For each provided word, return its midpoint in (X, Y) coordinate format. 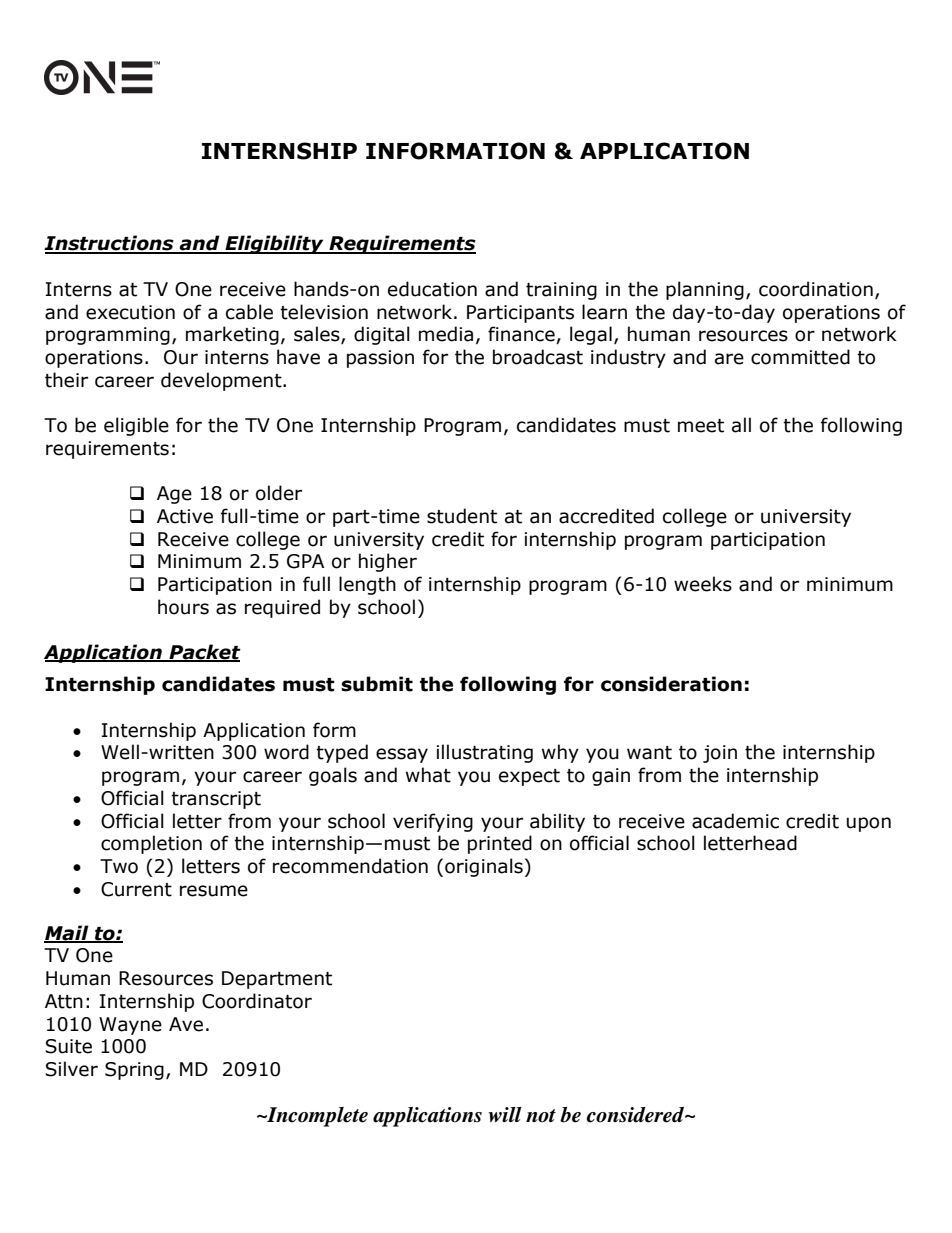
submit (377, 684)
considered (637, 1115)
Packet (204, 653)
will (505, 1114)
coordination (816, 289)
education (432, 289)
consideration (671, 684)
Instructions (110, 244)
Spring (134, 1071)
